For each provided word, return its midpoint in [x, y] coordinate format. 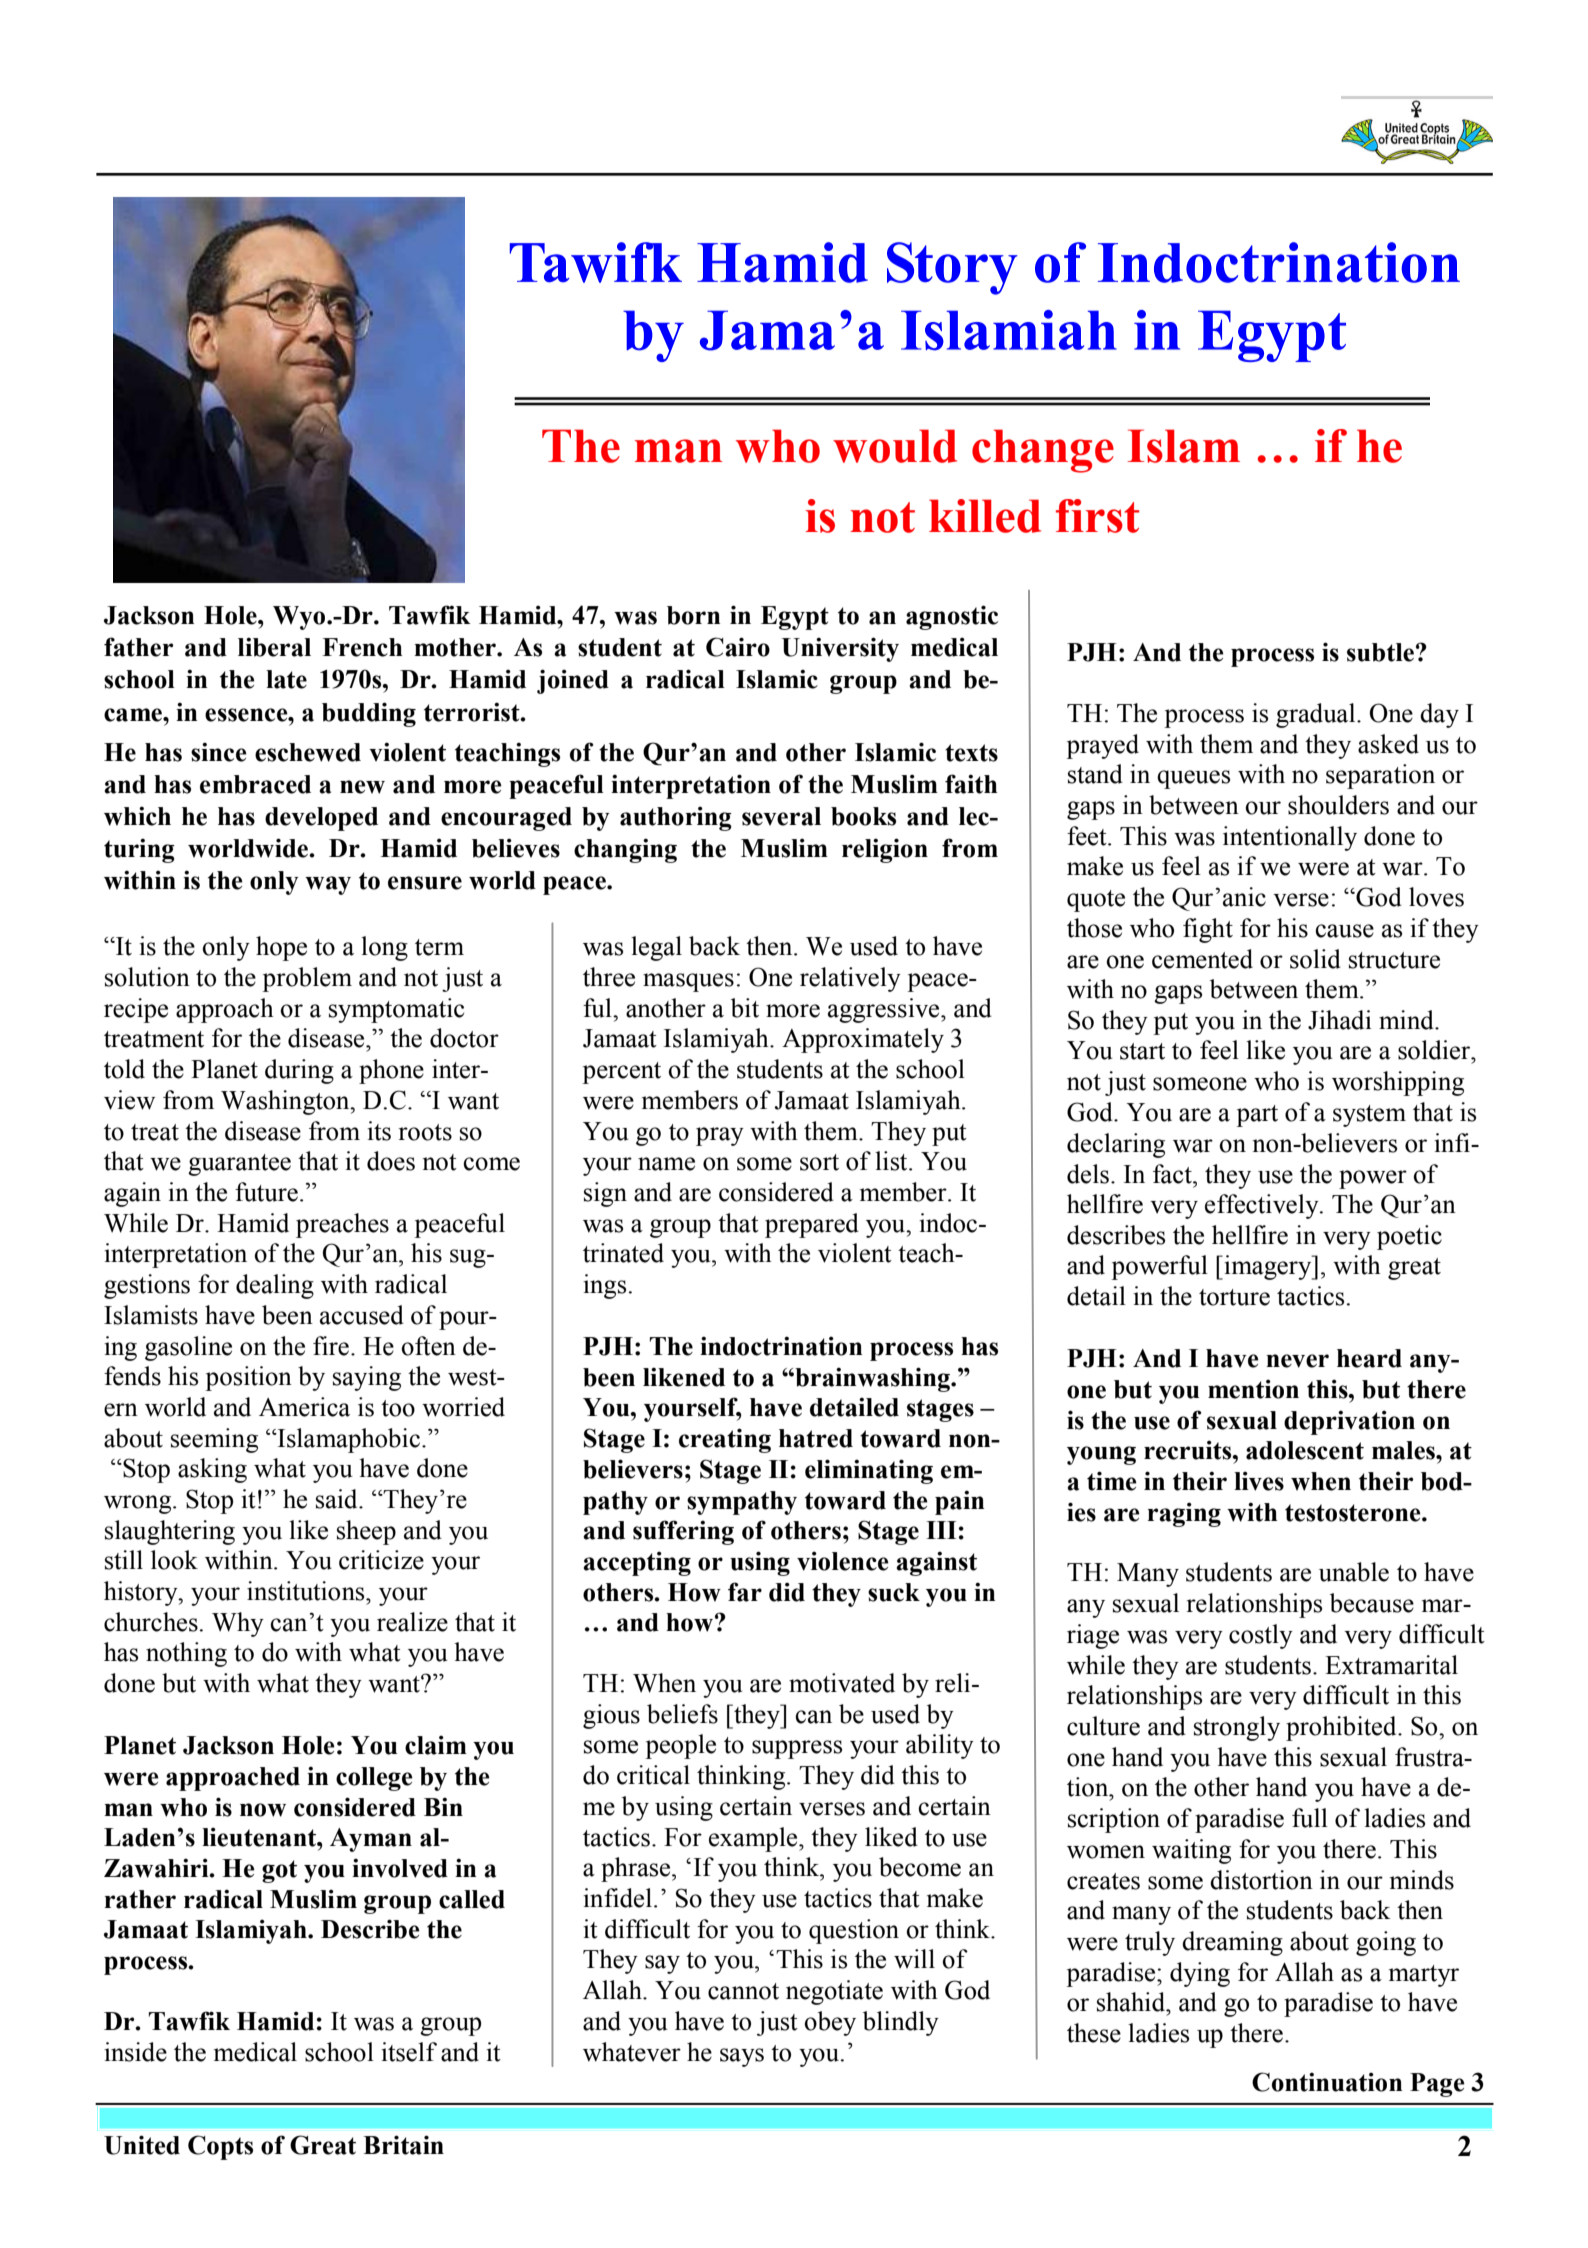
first [1097, 516]
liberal [274, 647]
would [895, 446]
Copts [220, 2147]
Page [1437, 2085]
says [742, 2057]
